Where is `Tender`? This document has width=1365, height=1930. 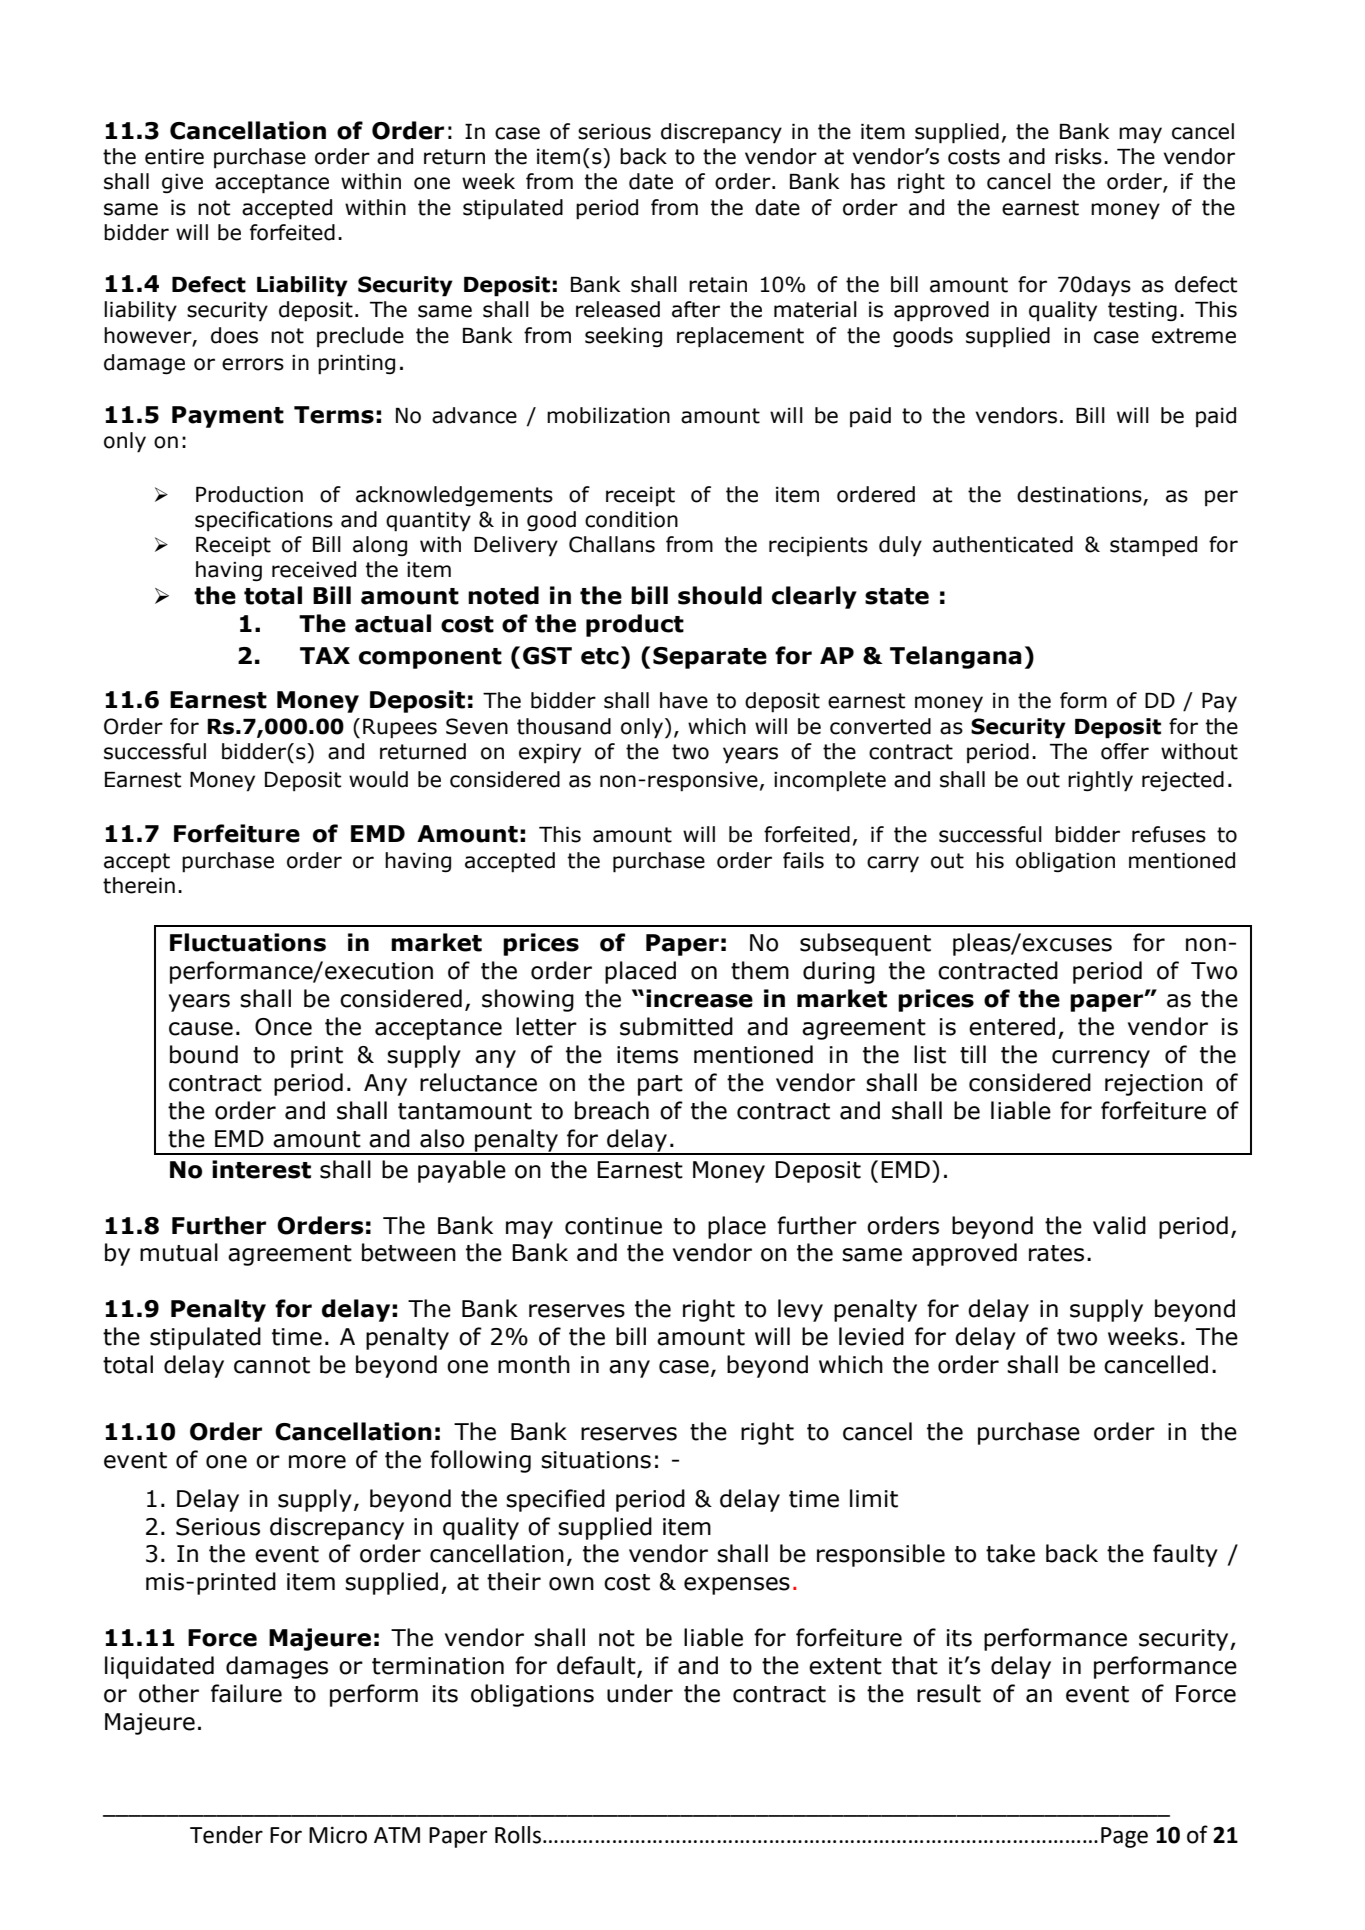 Tender is located at coordinates (226, 1835).
